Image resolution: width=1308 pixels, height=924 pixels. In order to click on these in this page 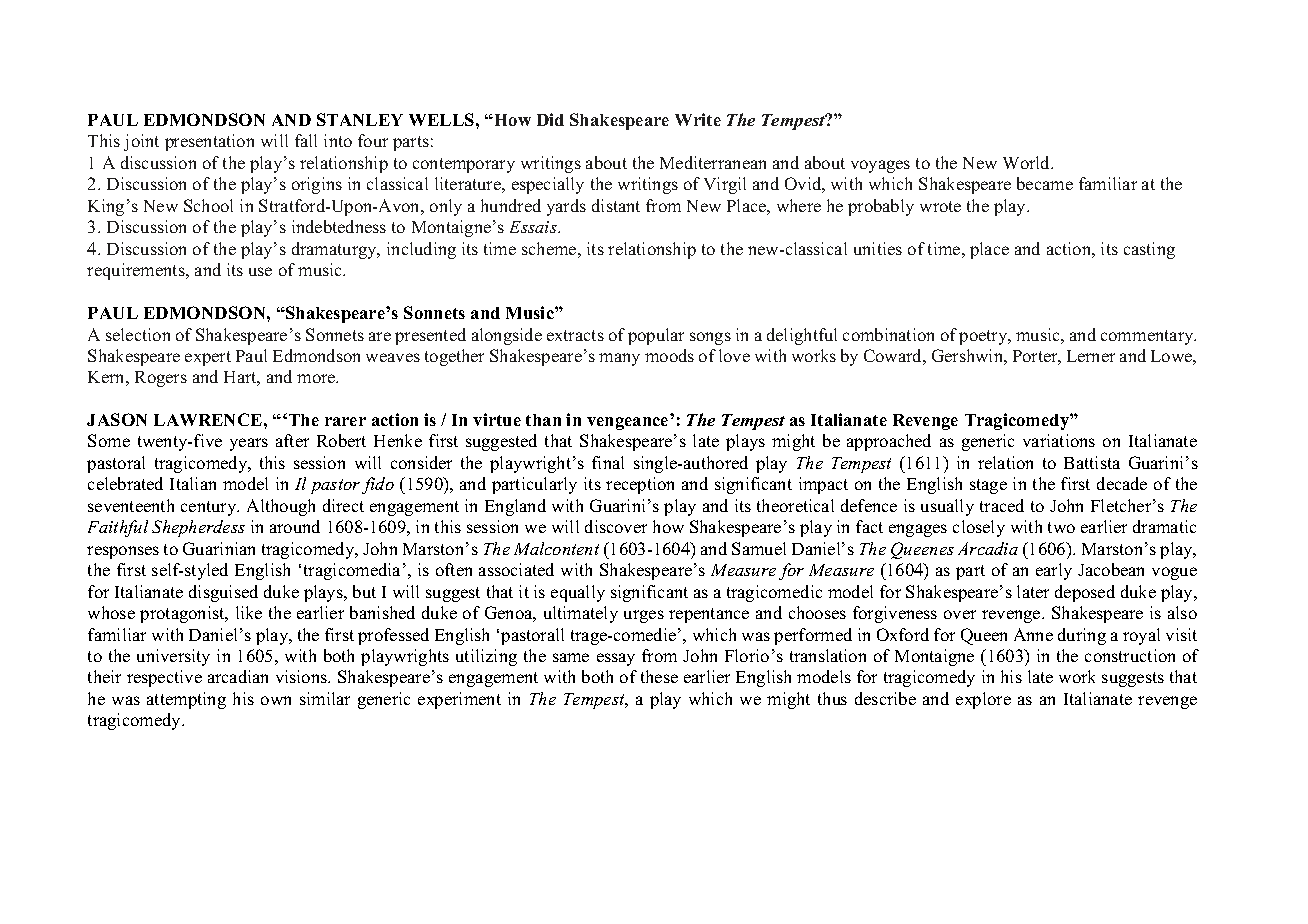, I will do `click(659, 676)`.
